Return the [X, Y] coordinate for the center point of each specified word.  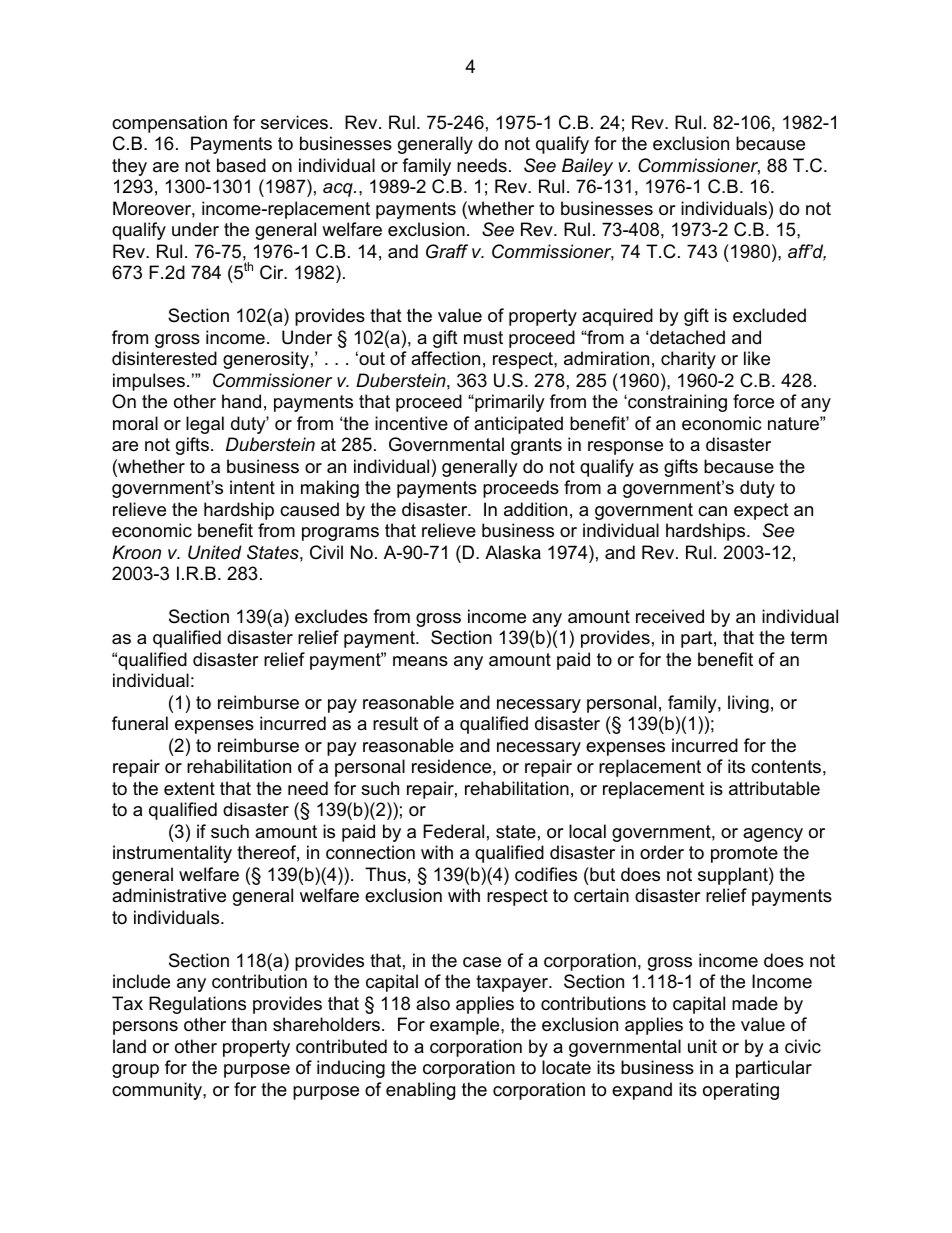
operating [741, 1091]
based [241, 165]
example [466, 1026]
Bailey [587, 167]
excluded [769, 315]
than [249, 1024]
